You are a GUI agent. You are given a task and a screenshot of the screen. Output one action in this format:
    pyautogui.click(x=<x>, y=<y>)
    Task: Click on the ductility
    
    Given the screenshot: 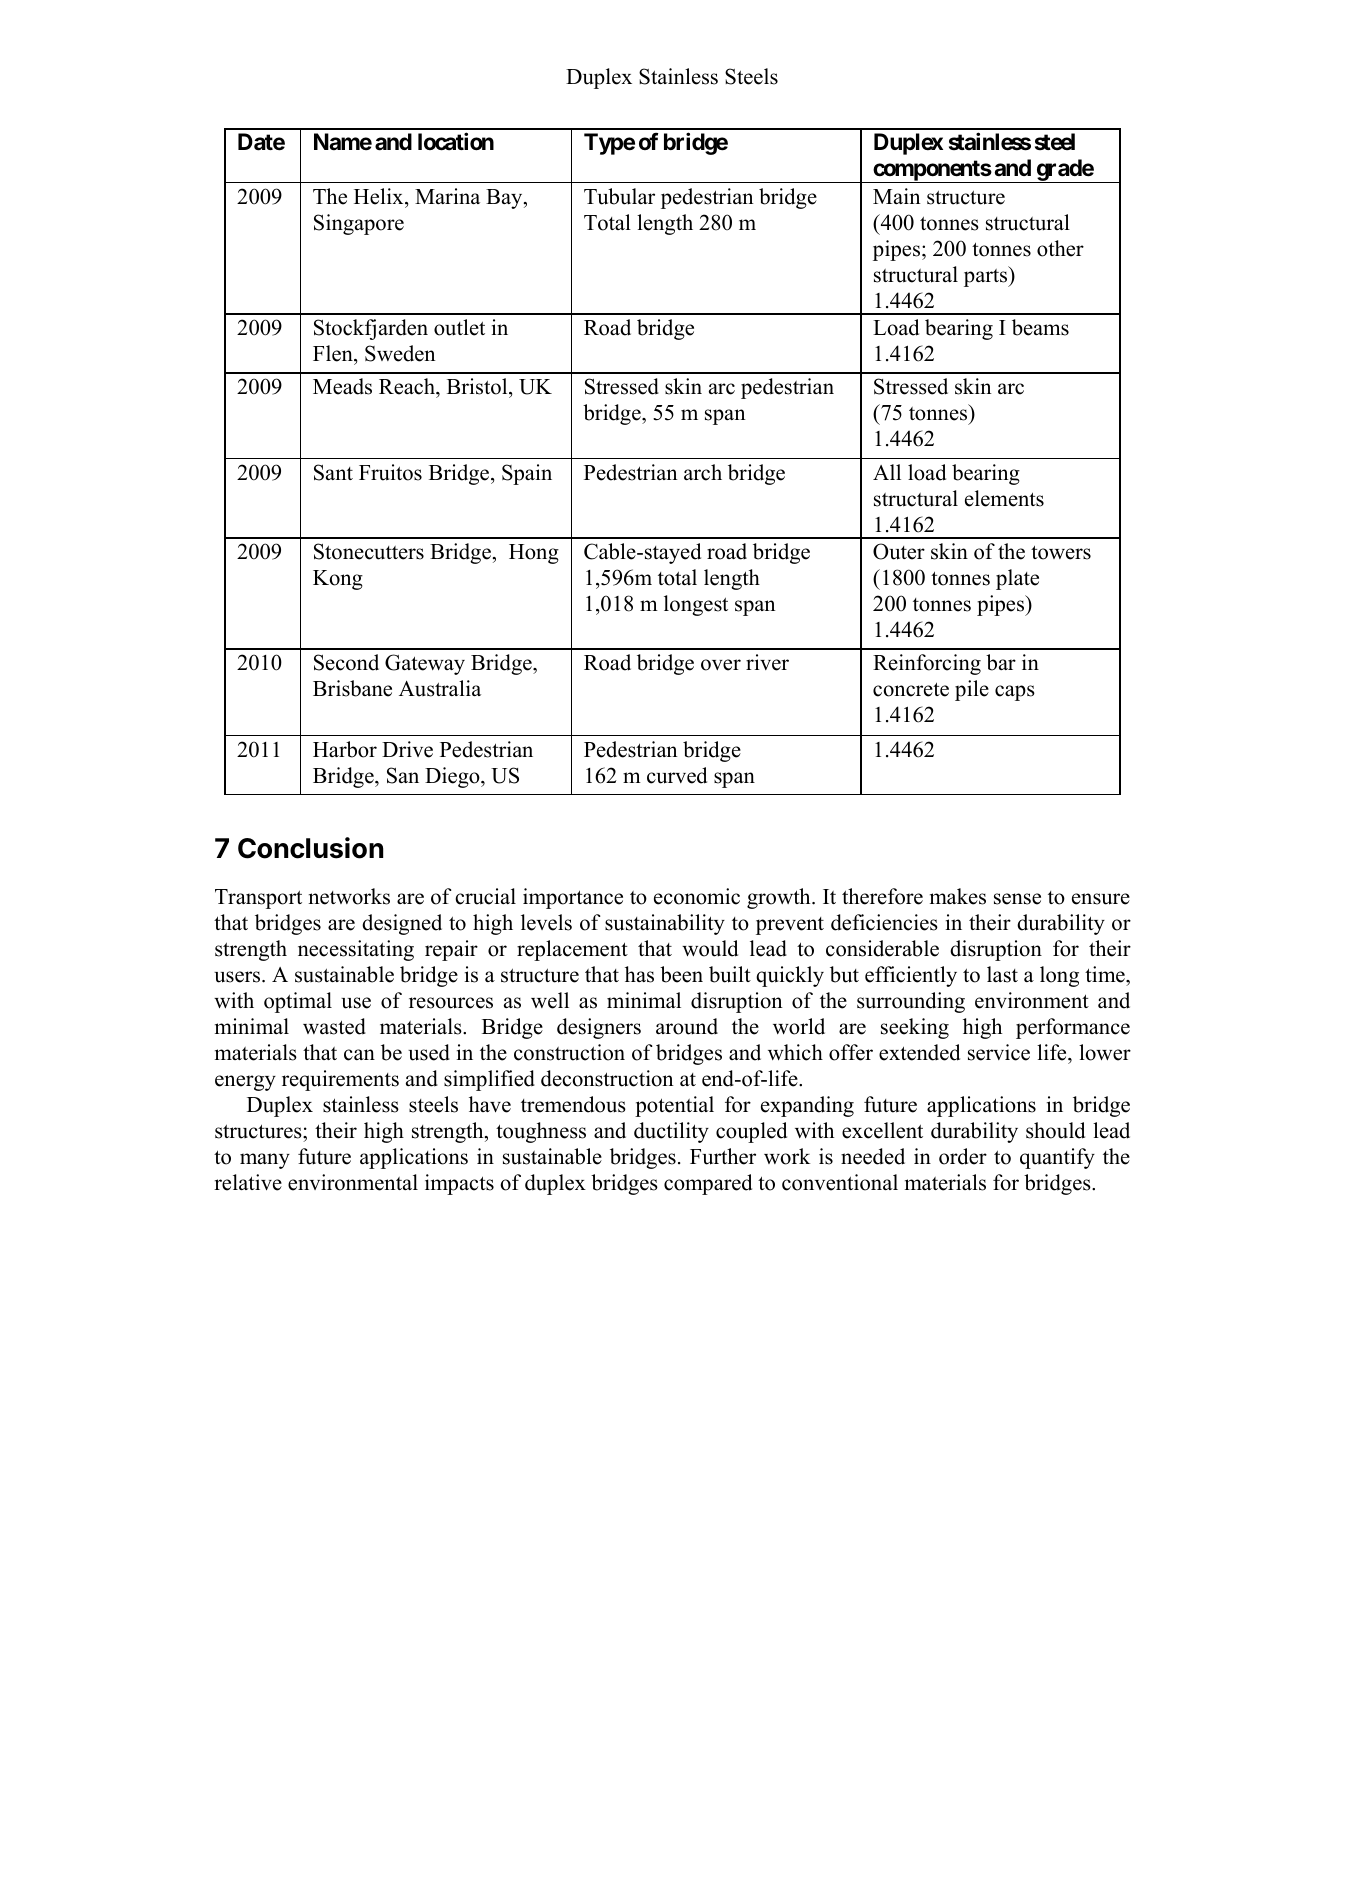 What is the action you would take?
    pyautogui.click(x=671, y=1132)
